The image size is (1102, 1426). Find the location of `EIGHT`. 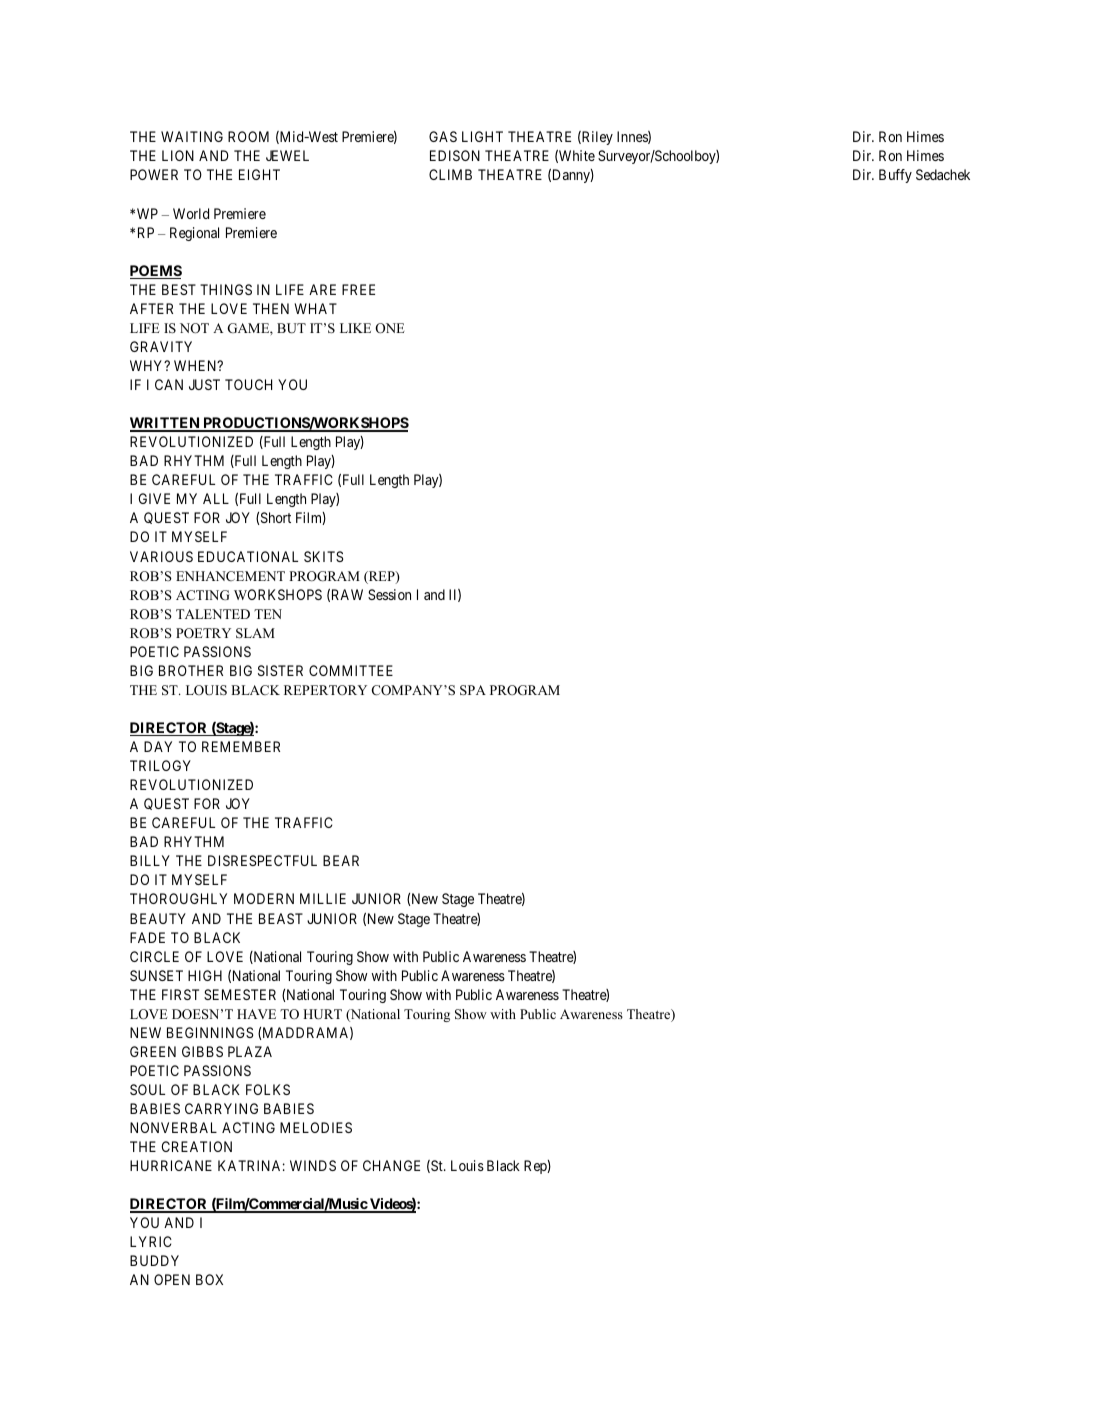

EIGHT is located at coordinates (259, 174).
